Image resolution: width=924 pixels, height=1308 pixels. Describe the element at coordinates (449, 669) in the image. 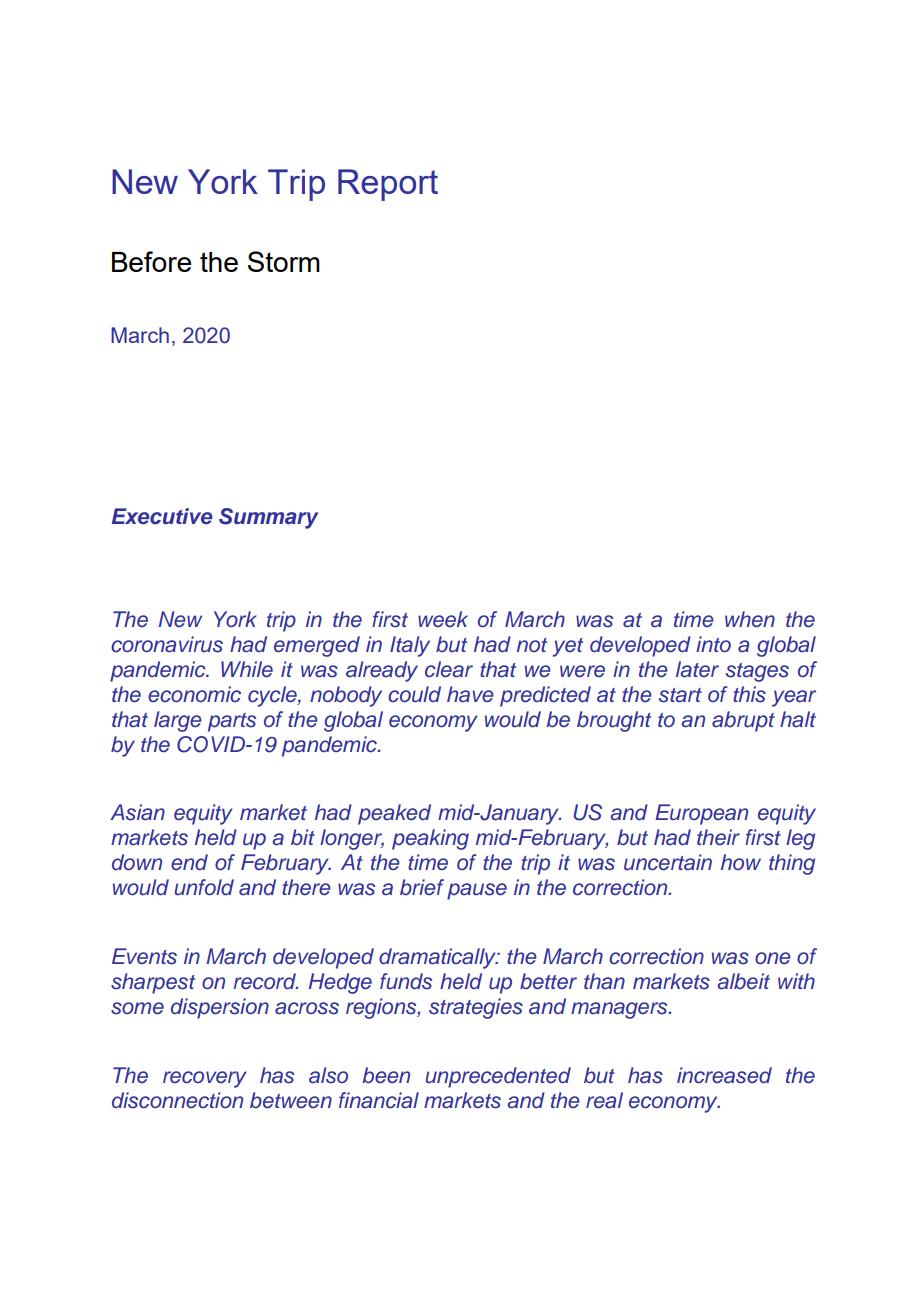

I see `clear` at that location.
